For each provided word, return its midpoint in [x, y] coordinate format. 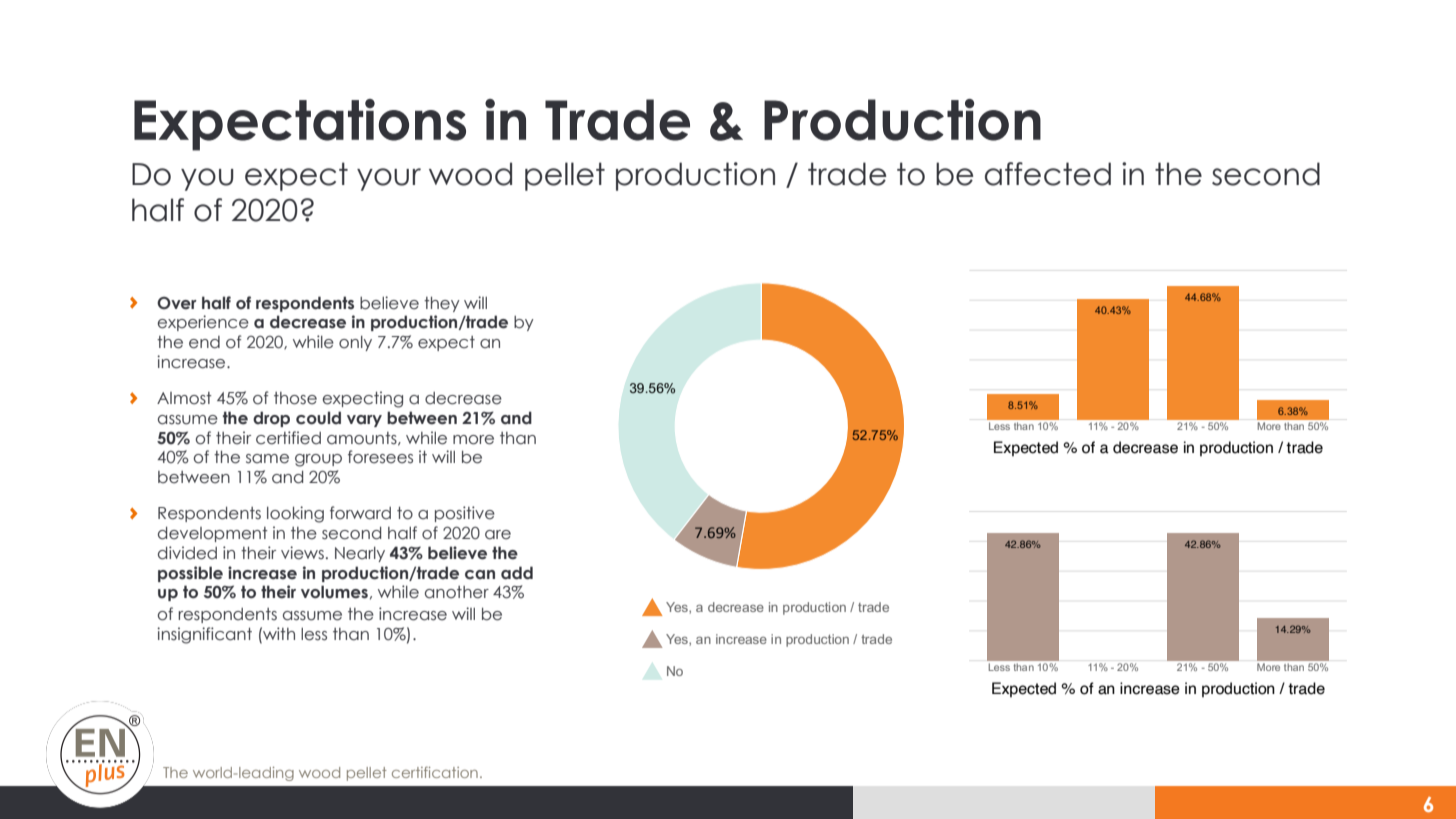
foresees [380, 457]
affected [1048, 174]
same [267, 459]
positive [465, 514]
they [442, 304]
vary [364, 421]
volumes [334, 592]
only [355, 343]
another [457, 592]
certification [435, 772]
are [498, 535]
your [389, 179]
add [517, 573]
